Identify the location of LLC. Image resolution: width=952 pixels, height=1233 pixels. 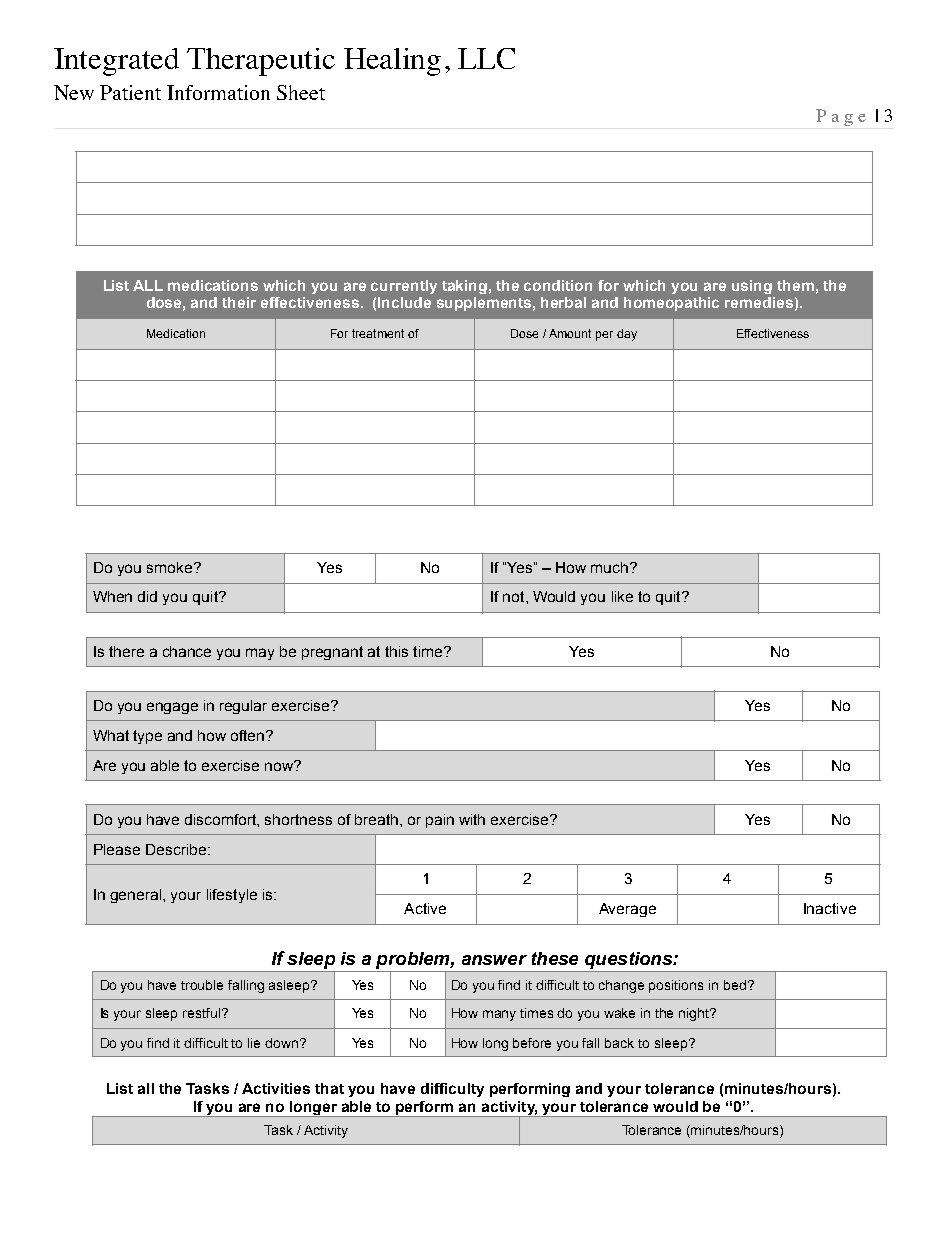
(486, 58).
